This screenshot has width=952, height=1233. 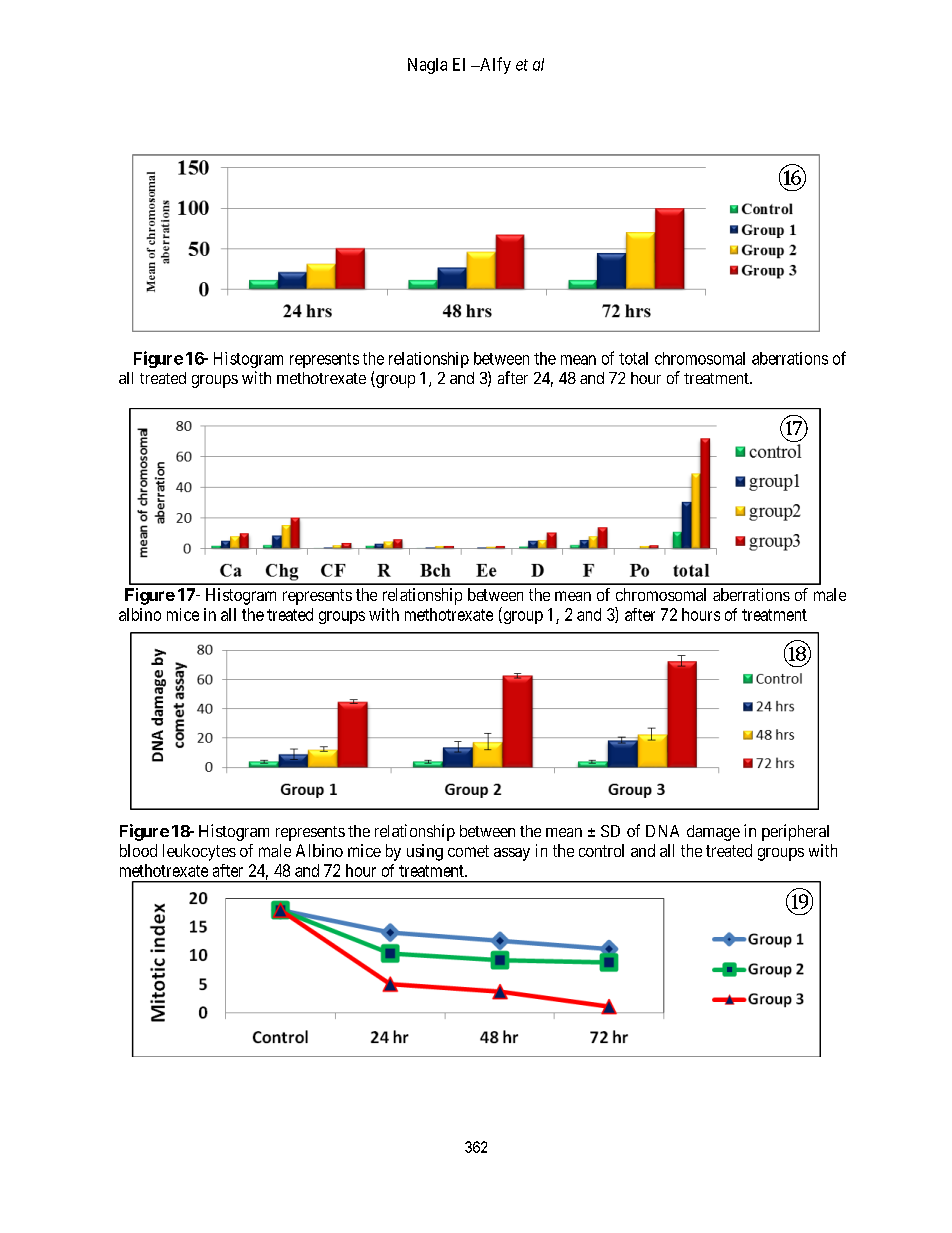 I want to click on peripheral, so click(x=795, y=832).
